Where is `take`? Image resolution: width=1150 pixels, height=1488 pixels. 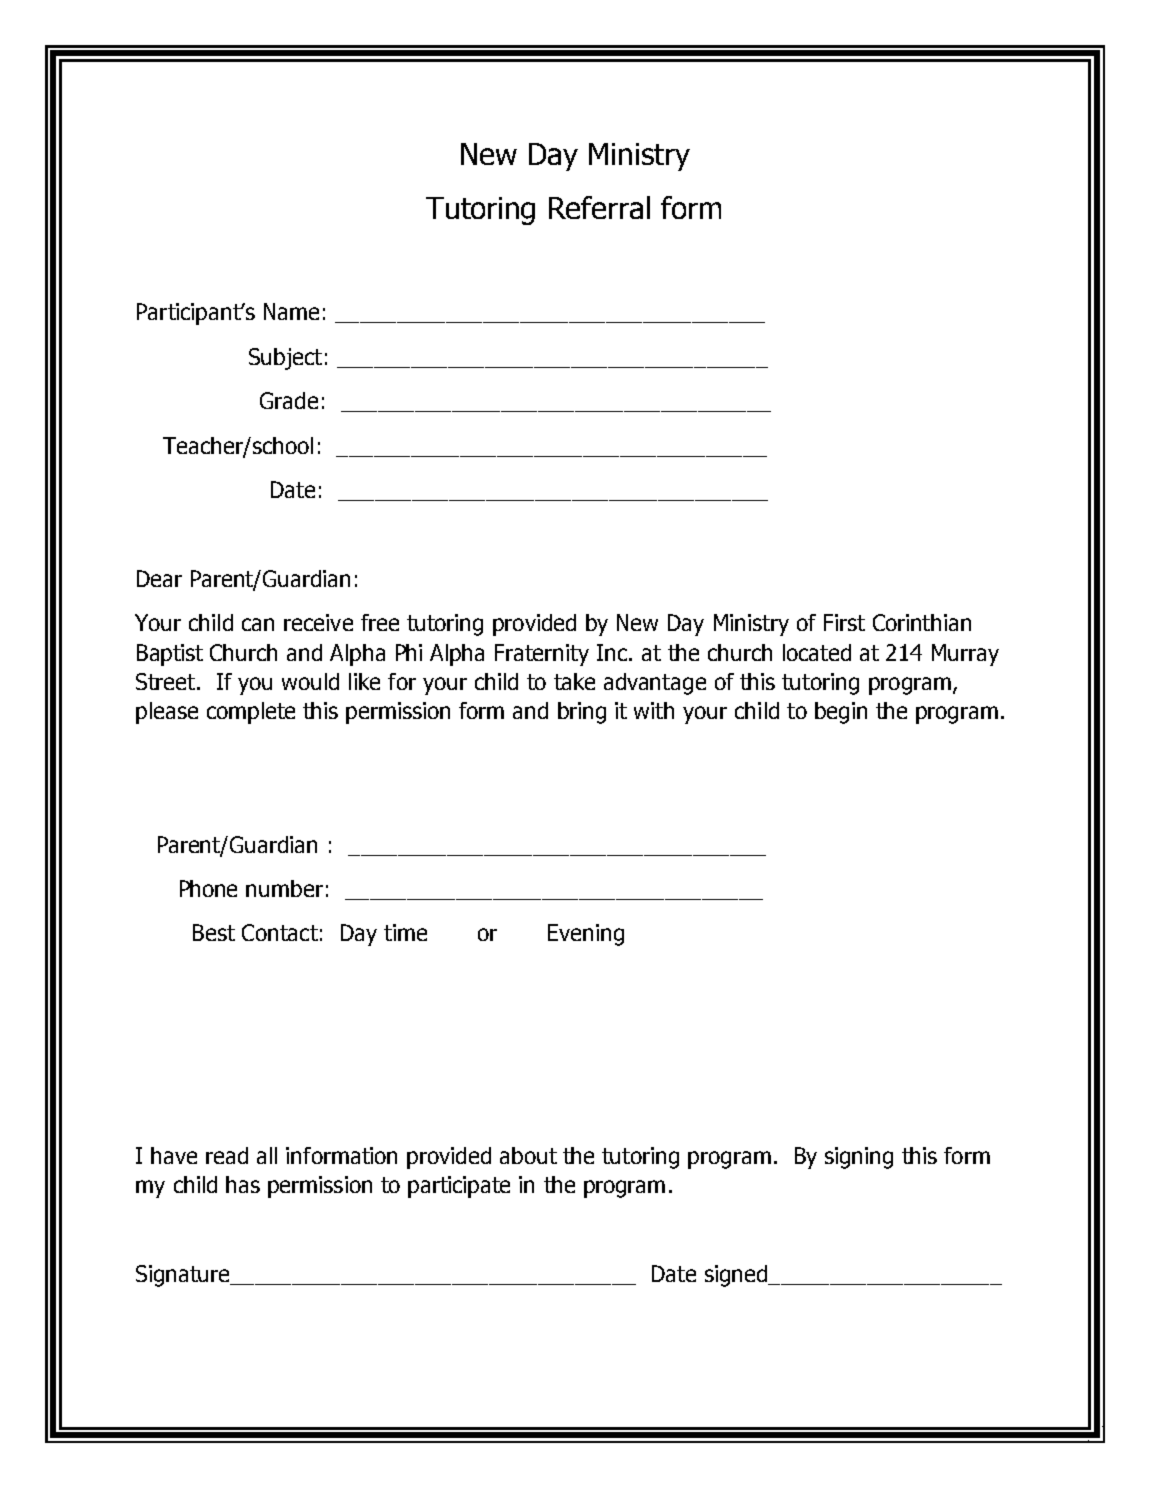 take is located at coordinates (574, 681).
